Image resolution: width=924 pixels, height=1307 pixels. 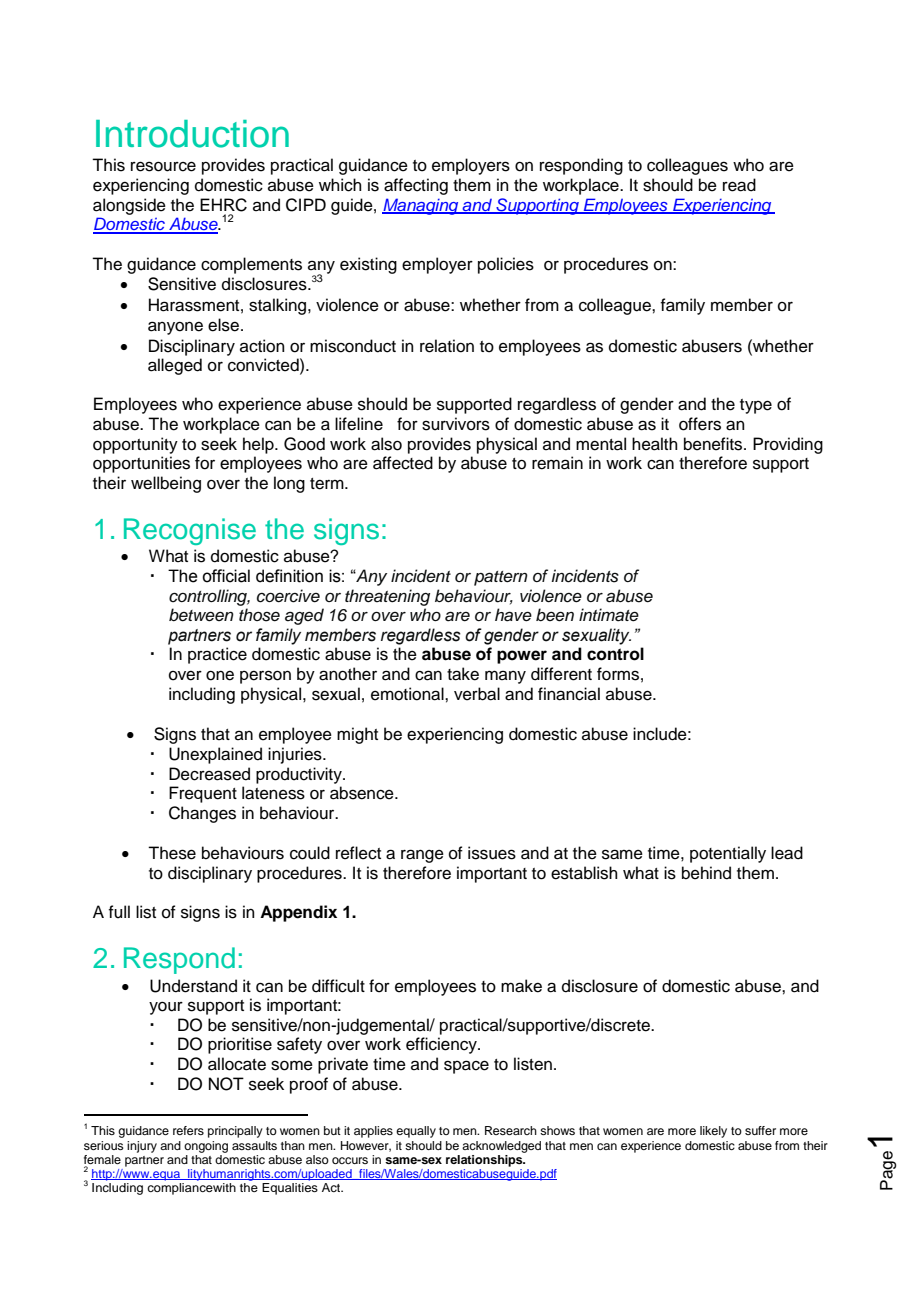 I want to click on likely, so click(x=713, y=1132).
